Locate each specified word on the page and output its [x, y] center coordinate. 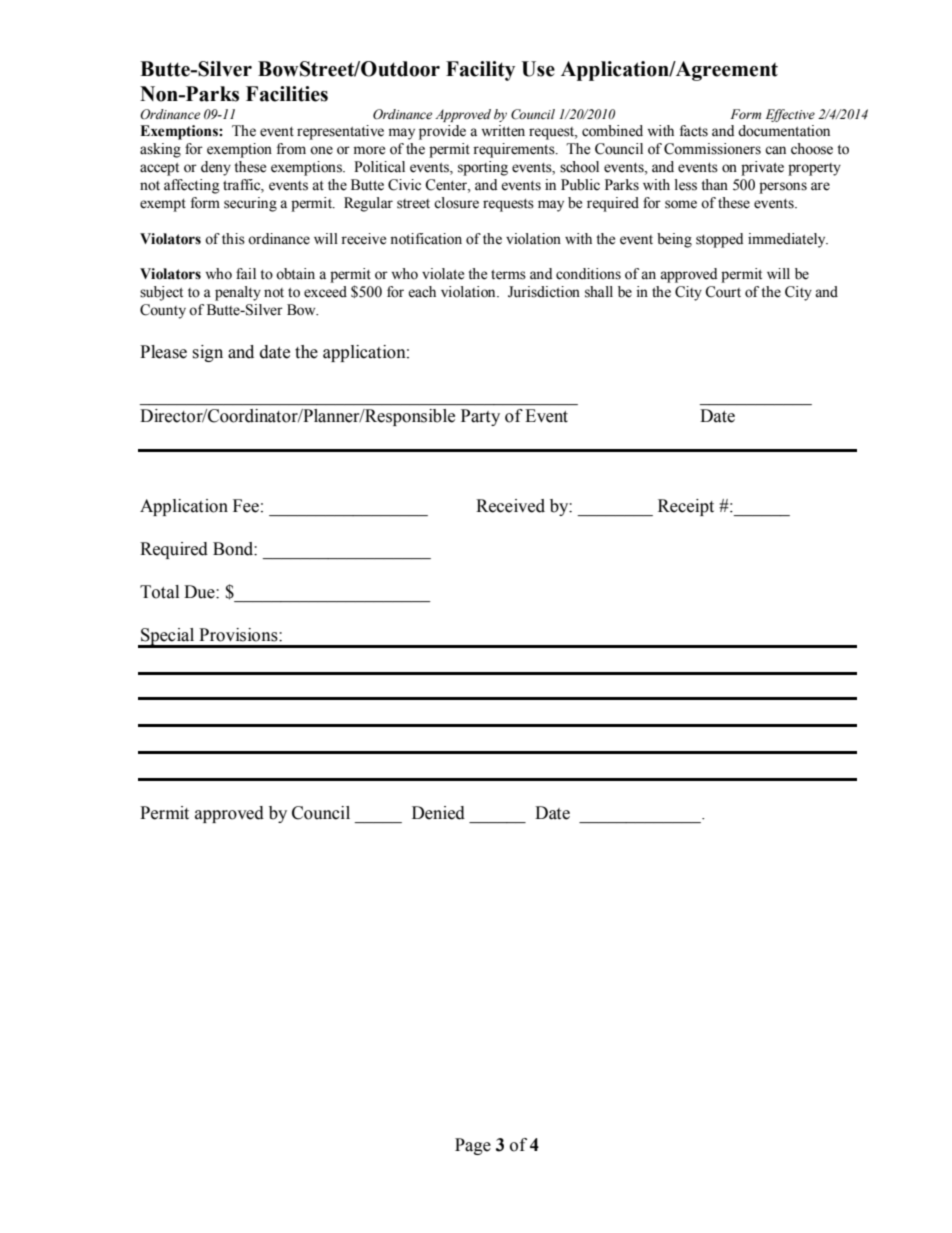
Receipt [686, 507]
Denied [438, 813]
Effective [790, 115]
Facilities [287, 94]
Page [473, 1146]
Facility [480, 71]
